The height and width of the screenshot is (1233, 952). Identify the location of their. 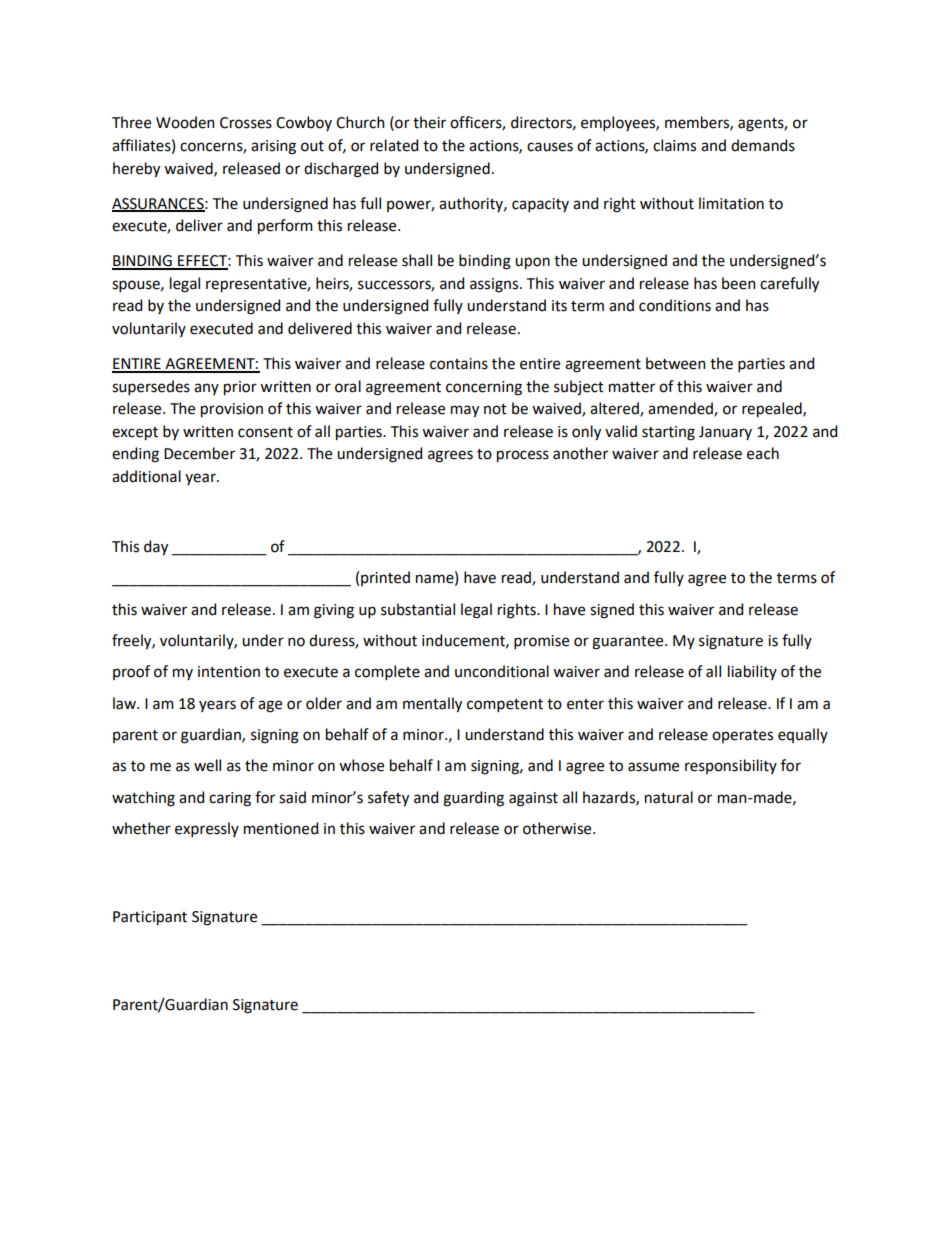
(429, 122).
